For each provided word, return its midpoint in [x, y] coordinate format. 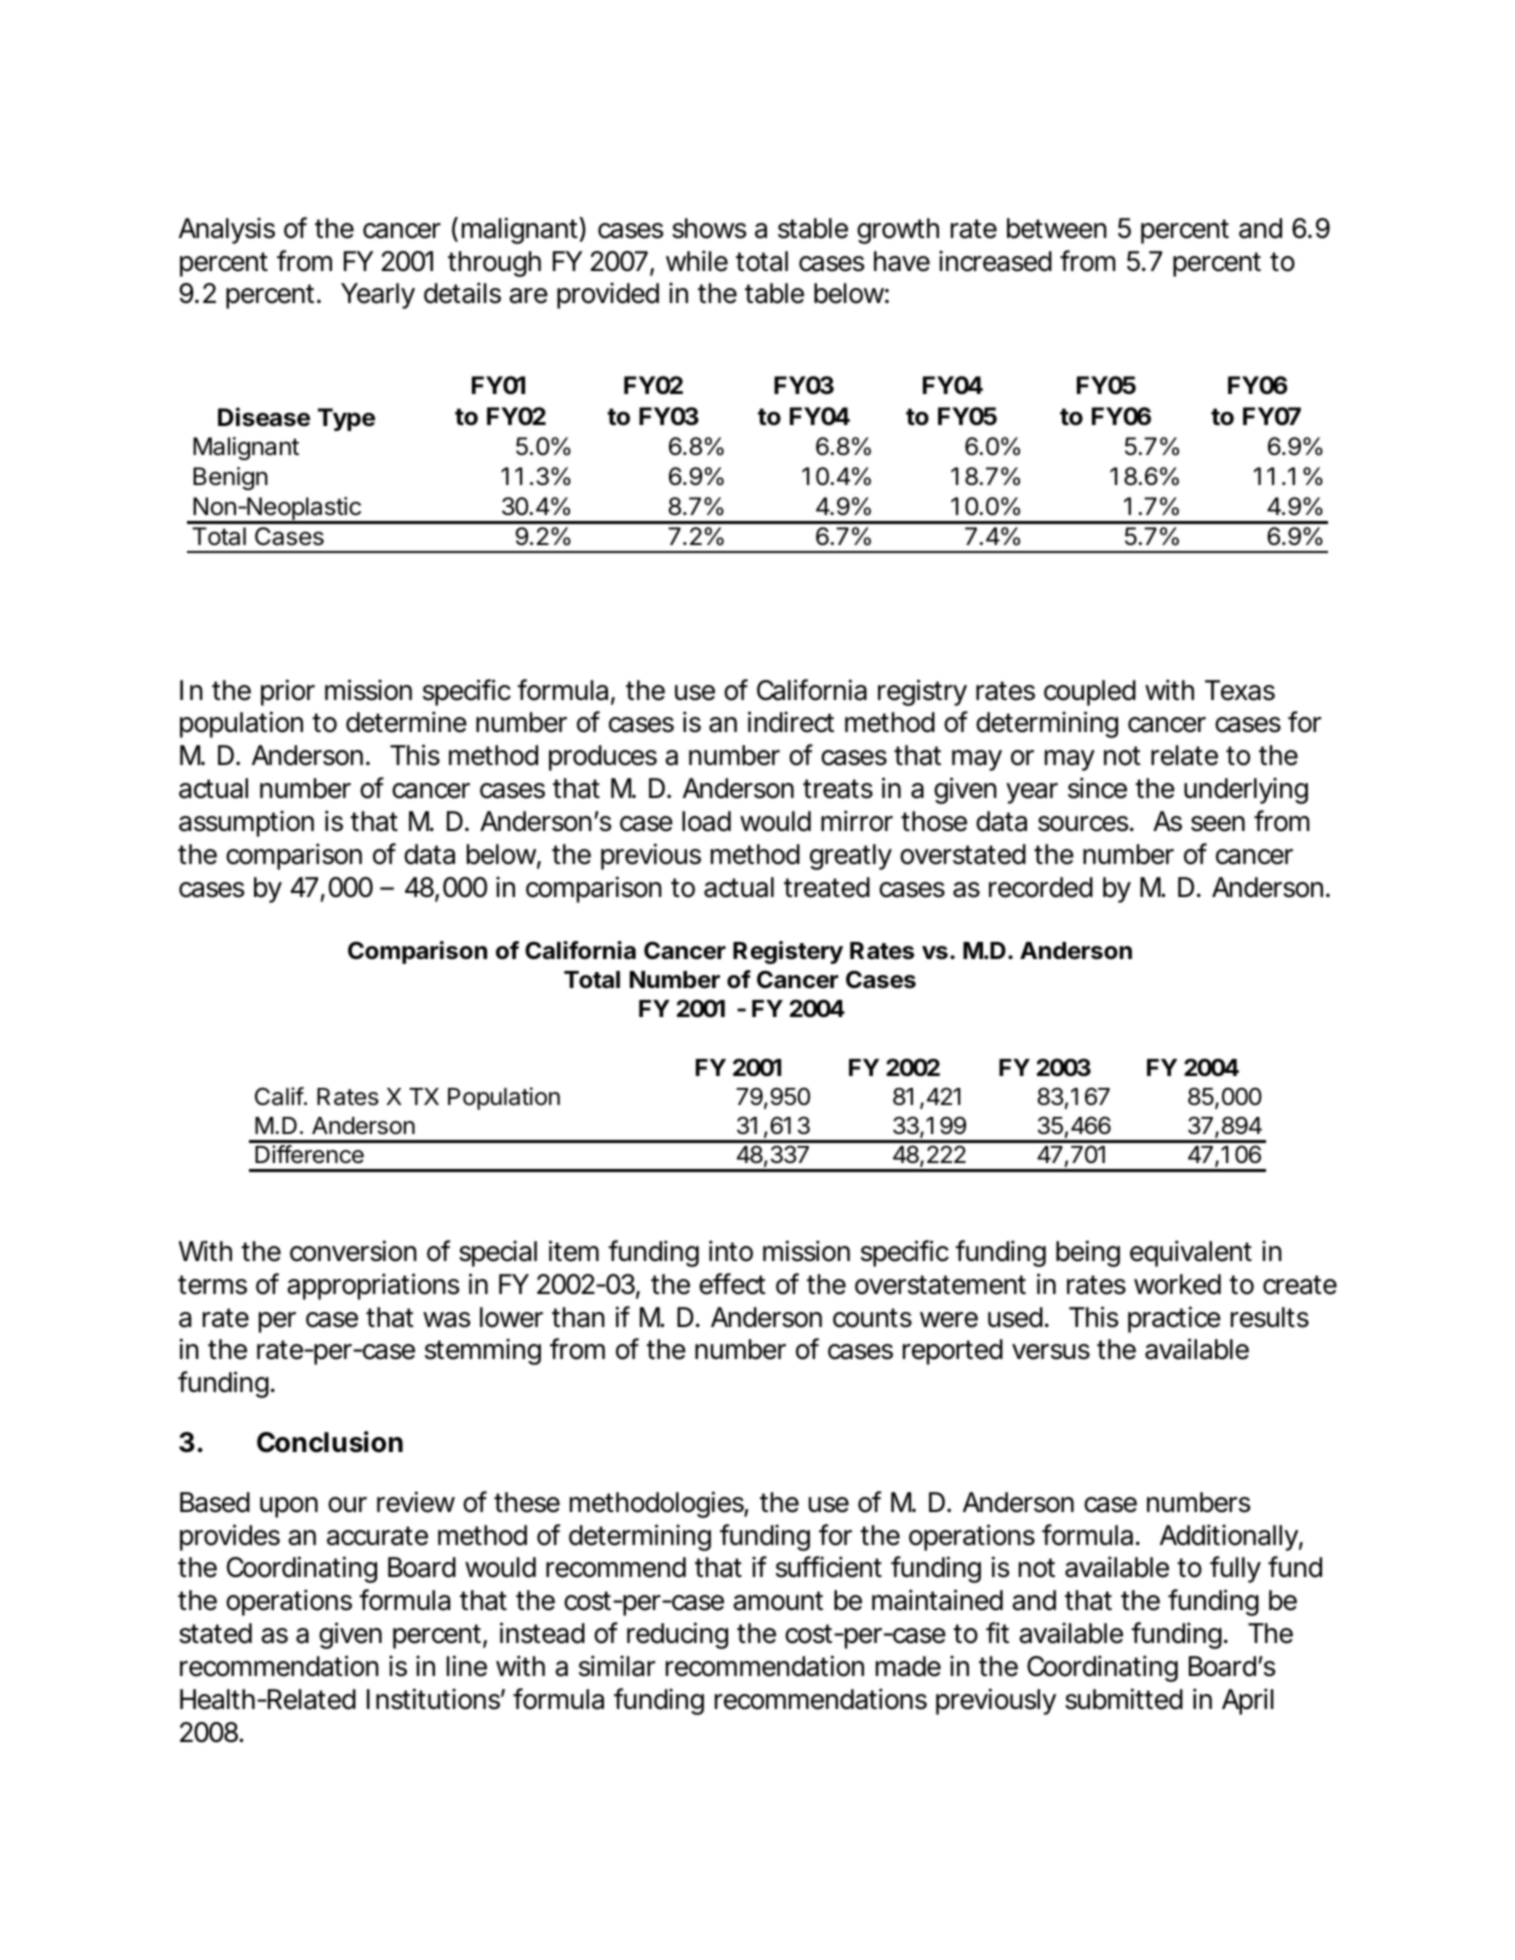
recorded [1041, 887]
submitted [1124, 1699]
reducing [677, 1635]
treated [827, 887]
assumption [246, 823]
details [462, 293]
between [1057, 228]
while [697, 261]
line [467, 1666]
